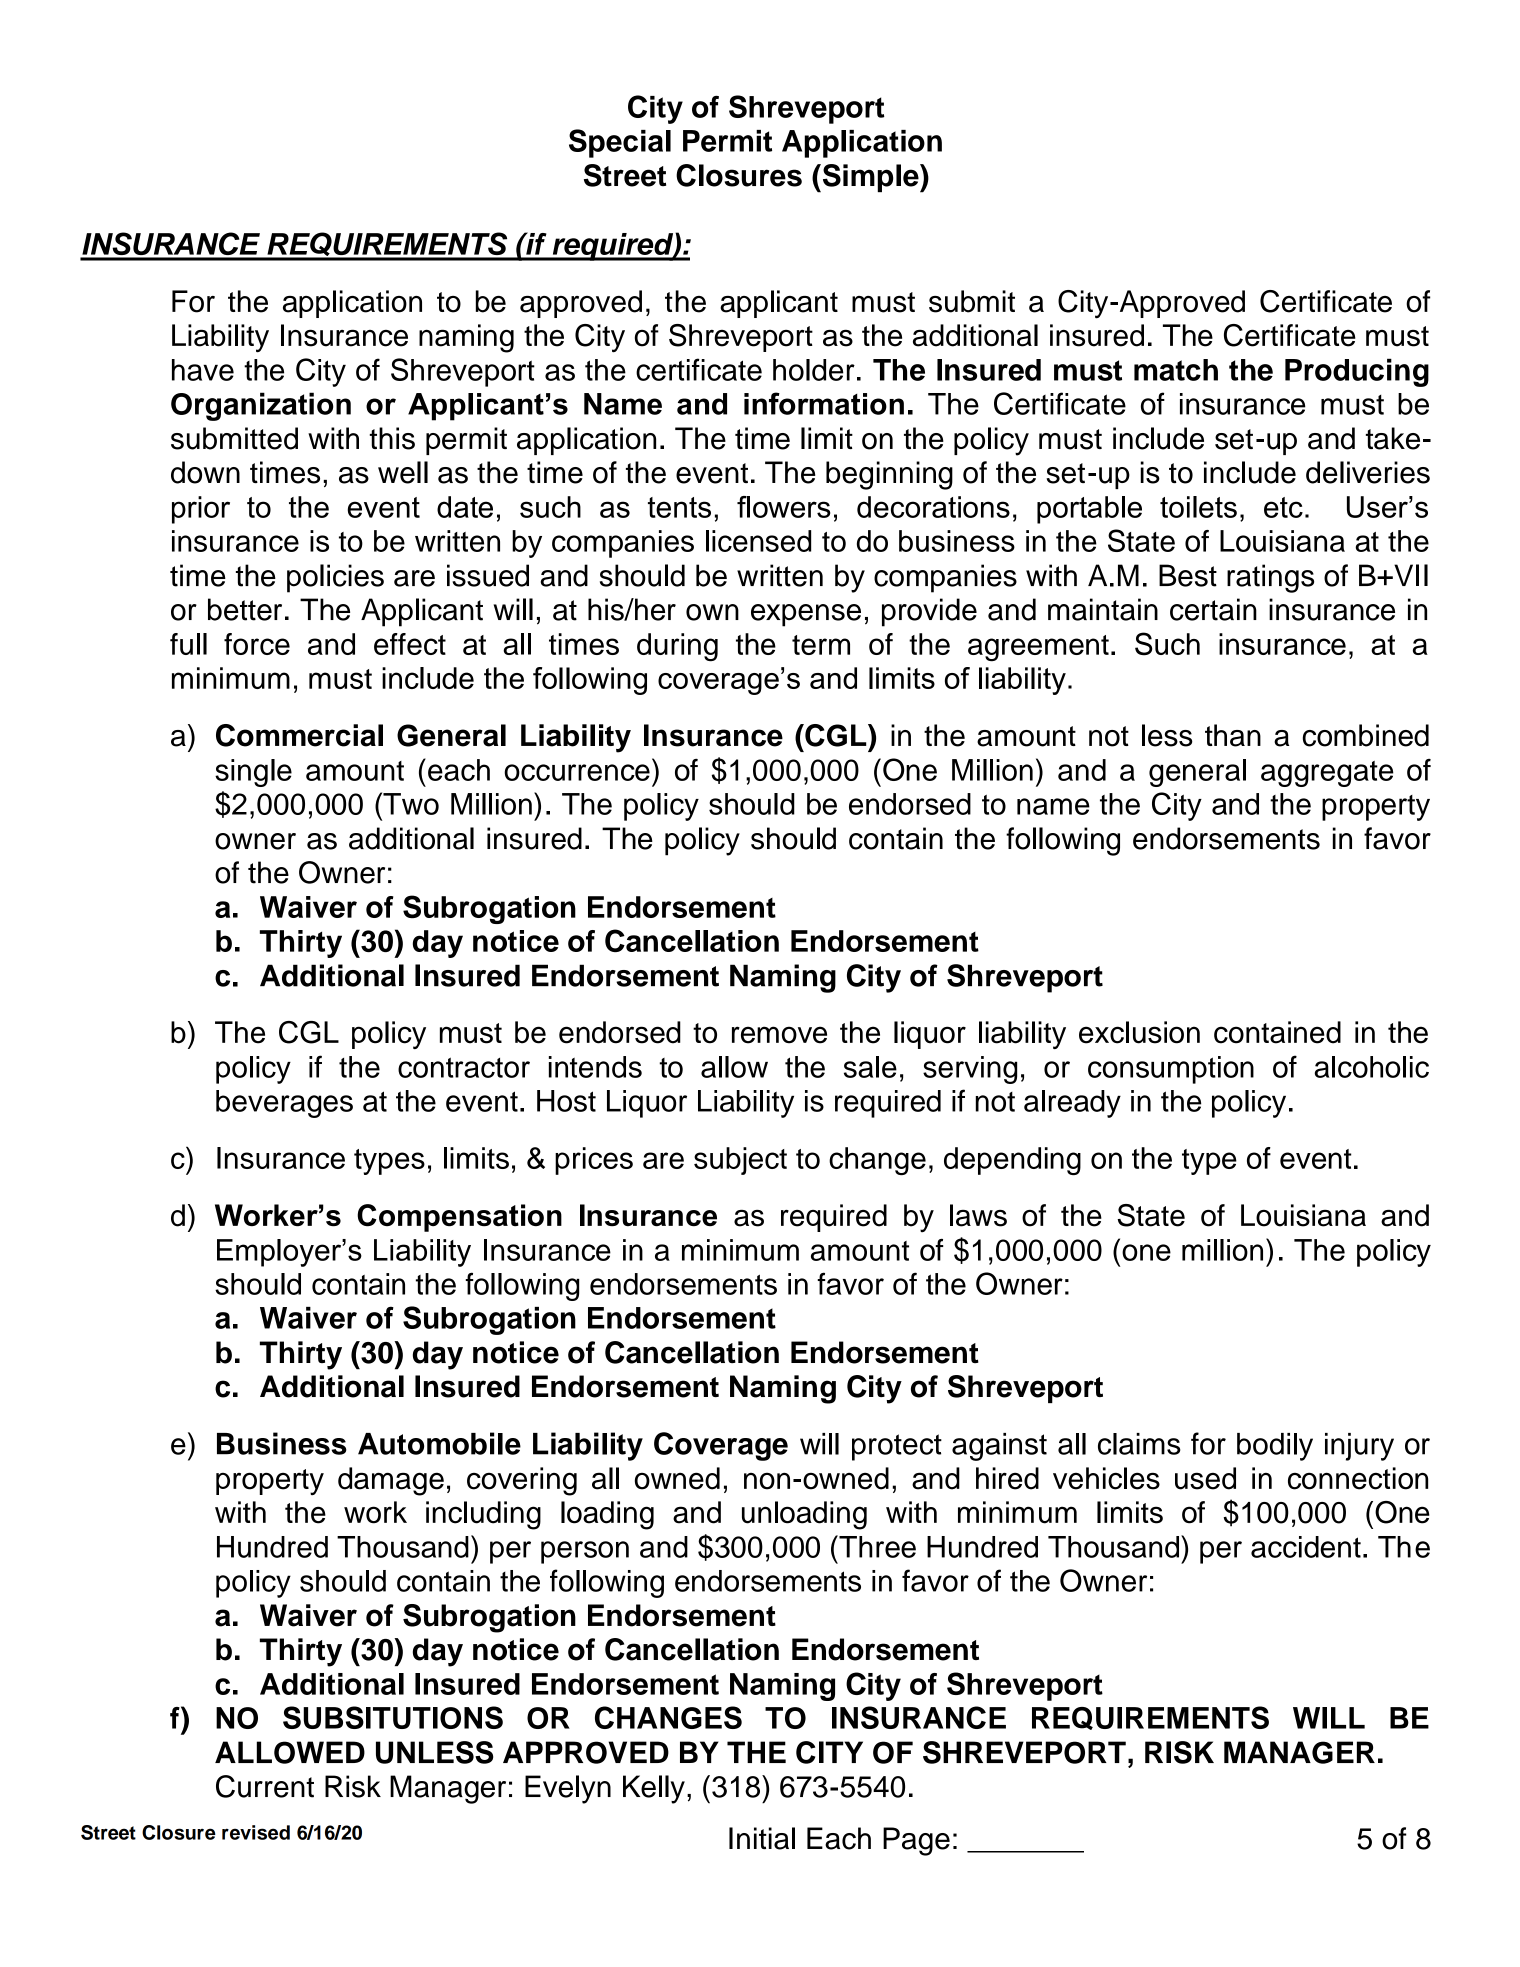 This document has height=1967, width=1520. Describe the element at coordinates (870, 178) in the document. I see `Simple` at that location.
